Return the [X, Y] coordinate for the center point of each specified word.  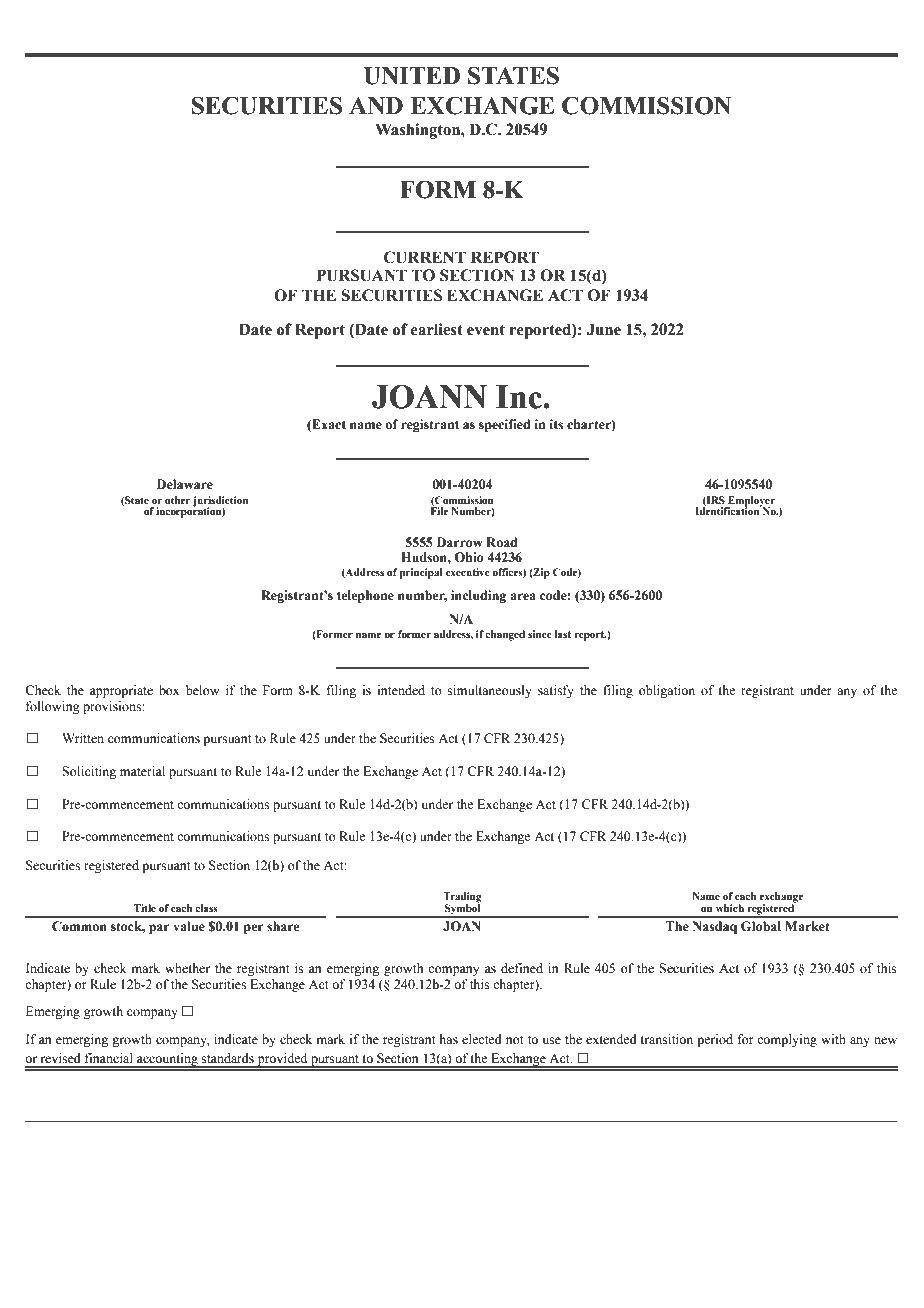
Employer [750, 502]
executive [468, 572]
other [178, 500]
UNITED [412, 76]
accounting [167, 1060]
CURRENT [425, 257]
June [603, 329]
